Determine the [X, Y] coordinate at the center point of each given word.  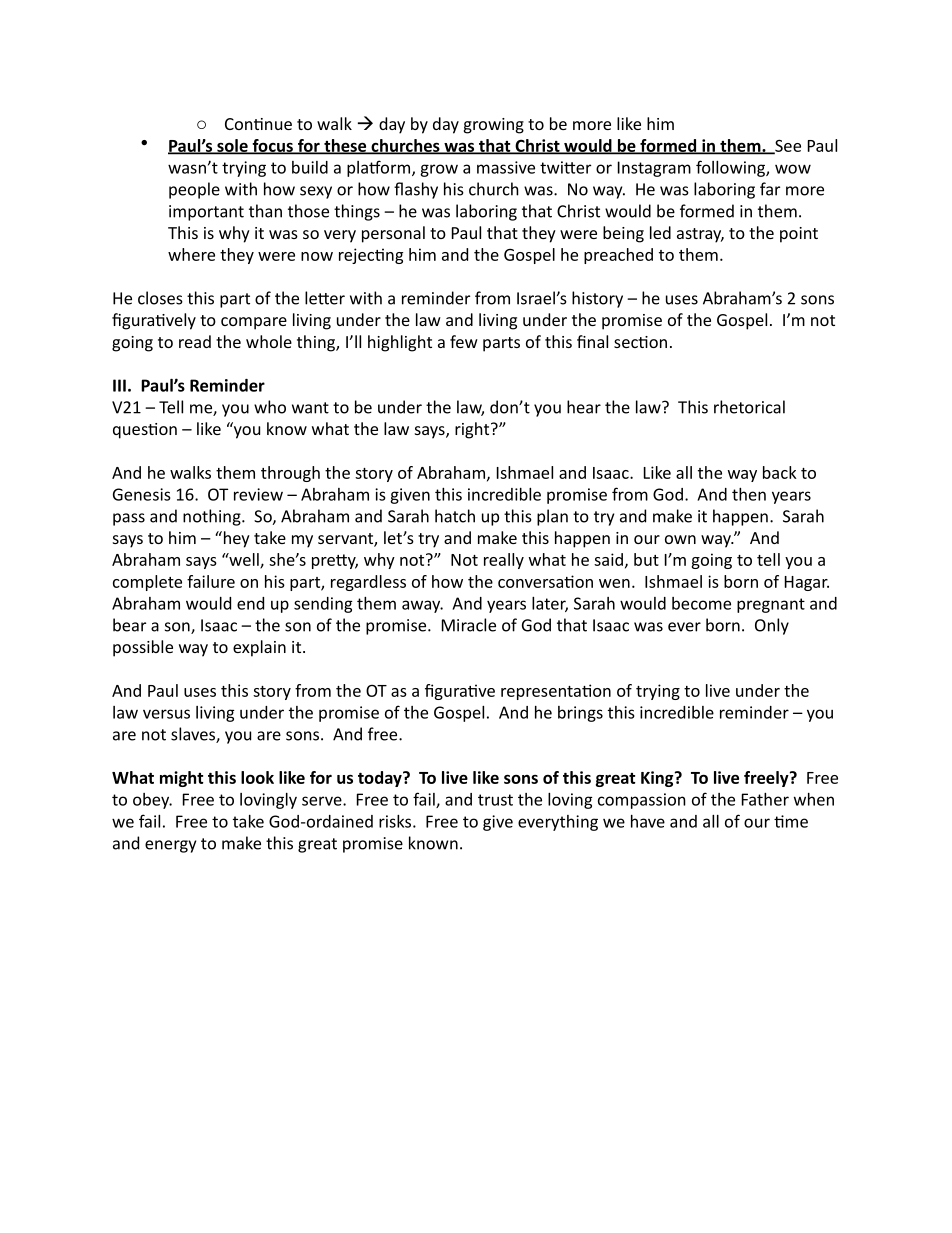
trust [495, 800]
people [194, 190]
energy [170, 846]
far [770, 189]
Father [765, 799]
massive [506, 167]
